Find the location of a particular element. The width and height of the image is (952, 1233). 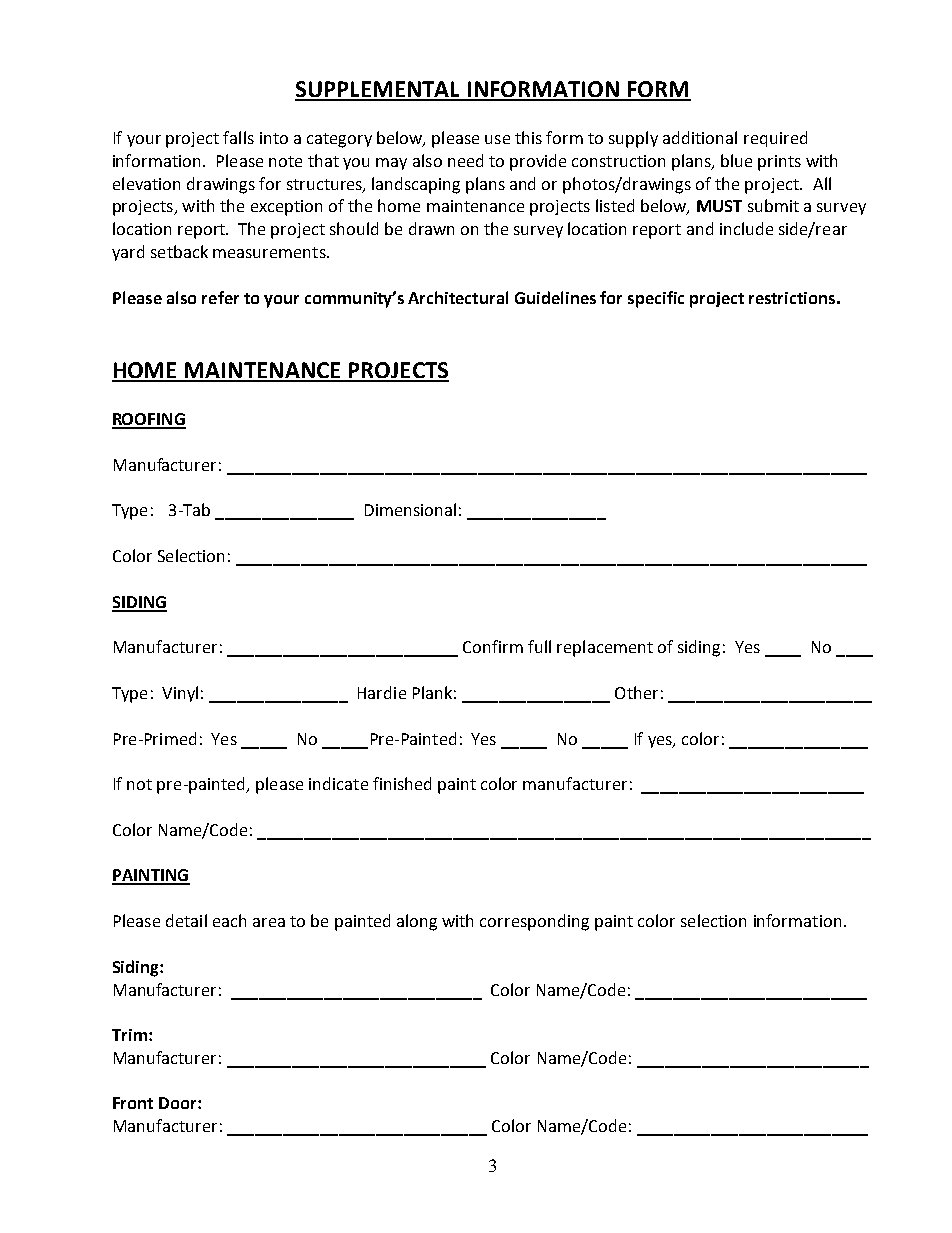

corresponding is located at coordinates (534, 922).
